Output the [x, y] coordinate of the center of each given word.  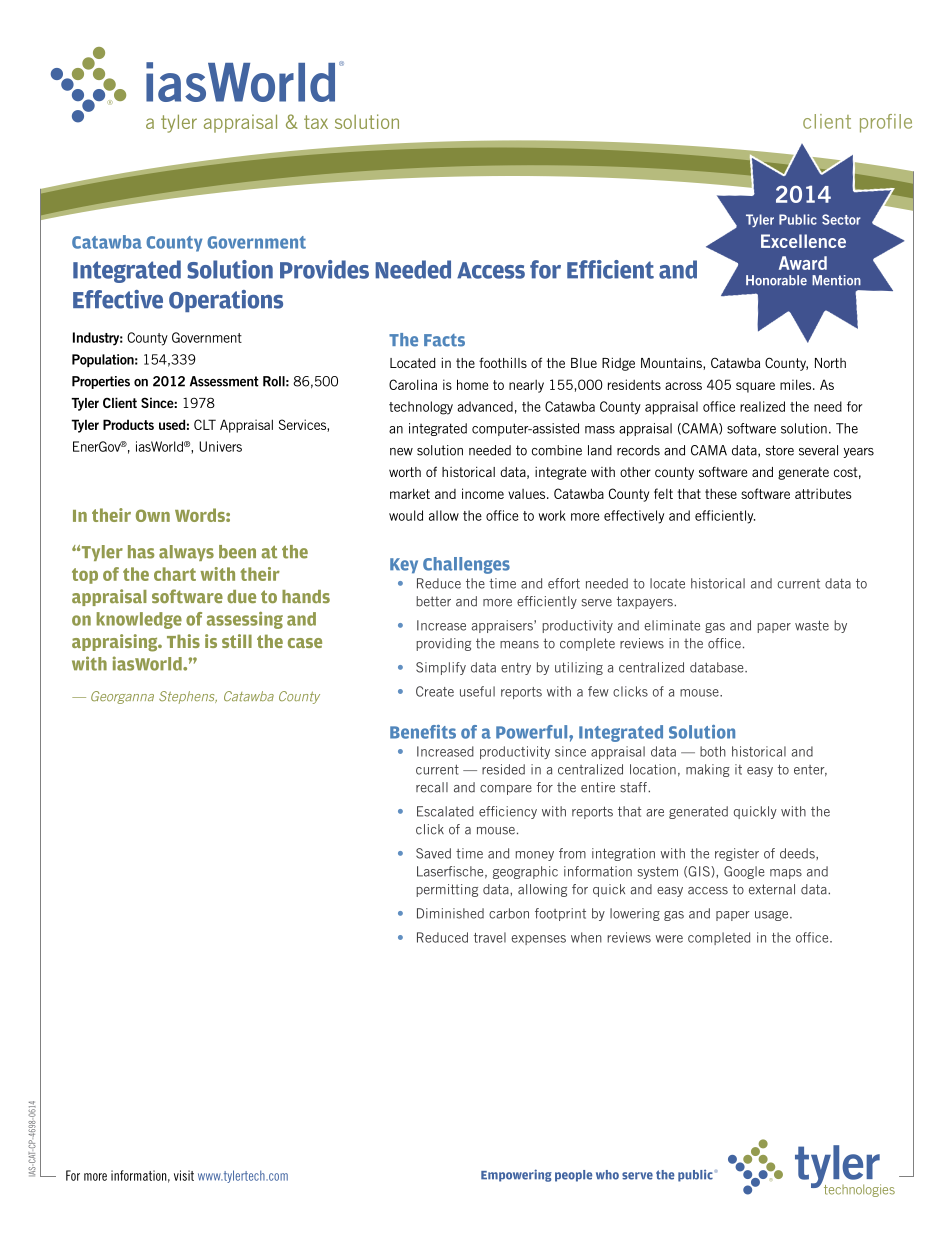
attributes [823, 493]
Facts [444, 340]
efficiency [508, 812]
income [483, 493]
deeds [798, 853]
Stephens [188, 697]
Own [153, 515]
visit [184, 1175]
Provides [324, 269]
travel [490, 937]
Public [798, 219]
